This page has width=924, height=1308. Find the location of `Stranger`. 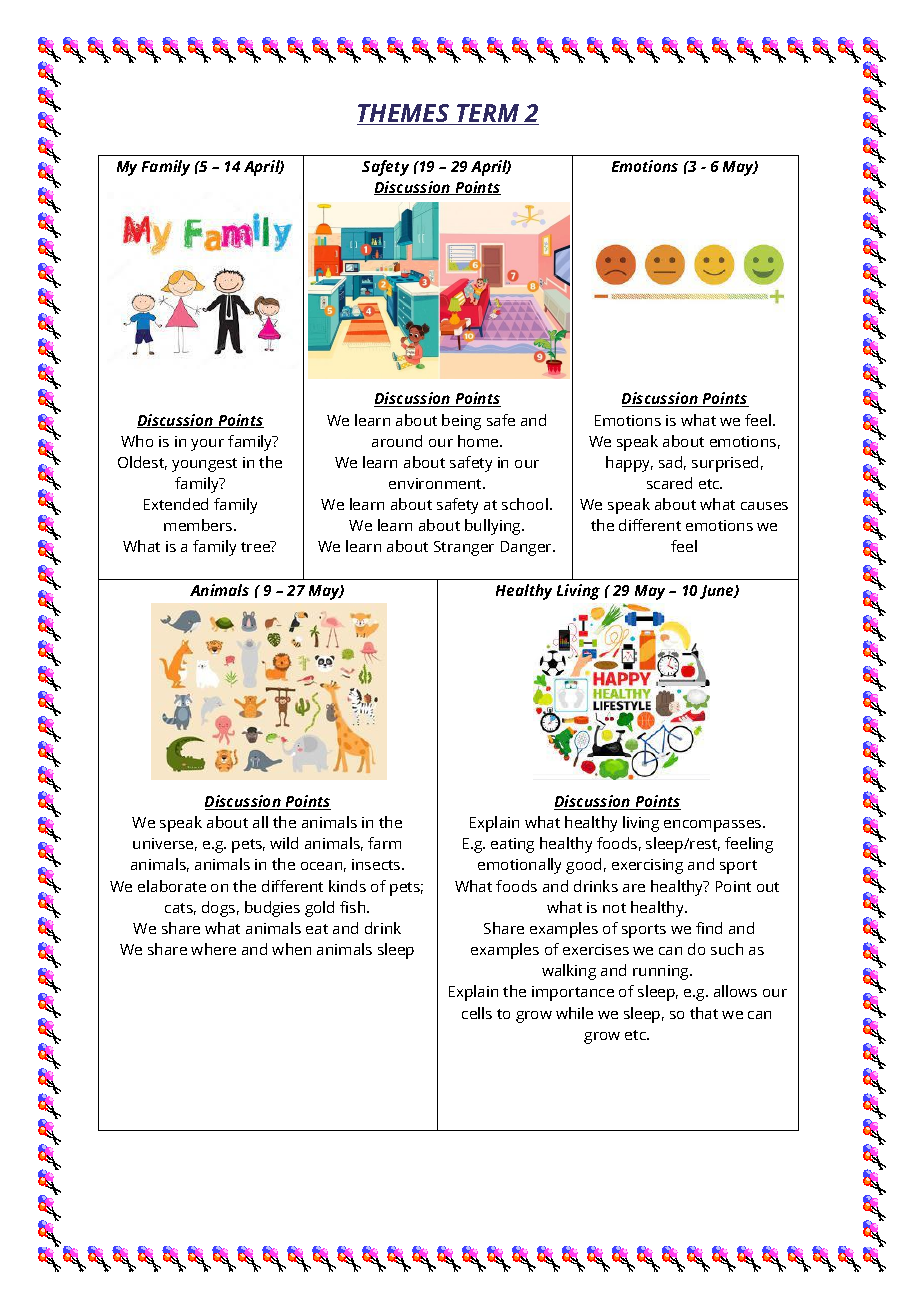

Stranger is located at coordinates (464, 548).
